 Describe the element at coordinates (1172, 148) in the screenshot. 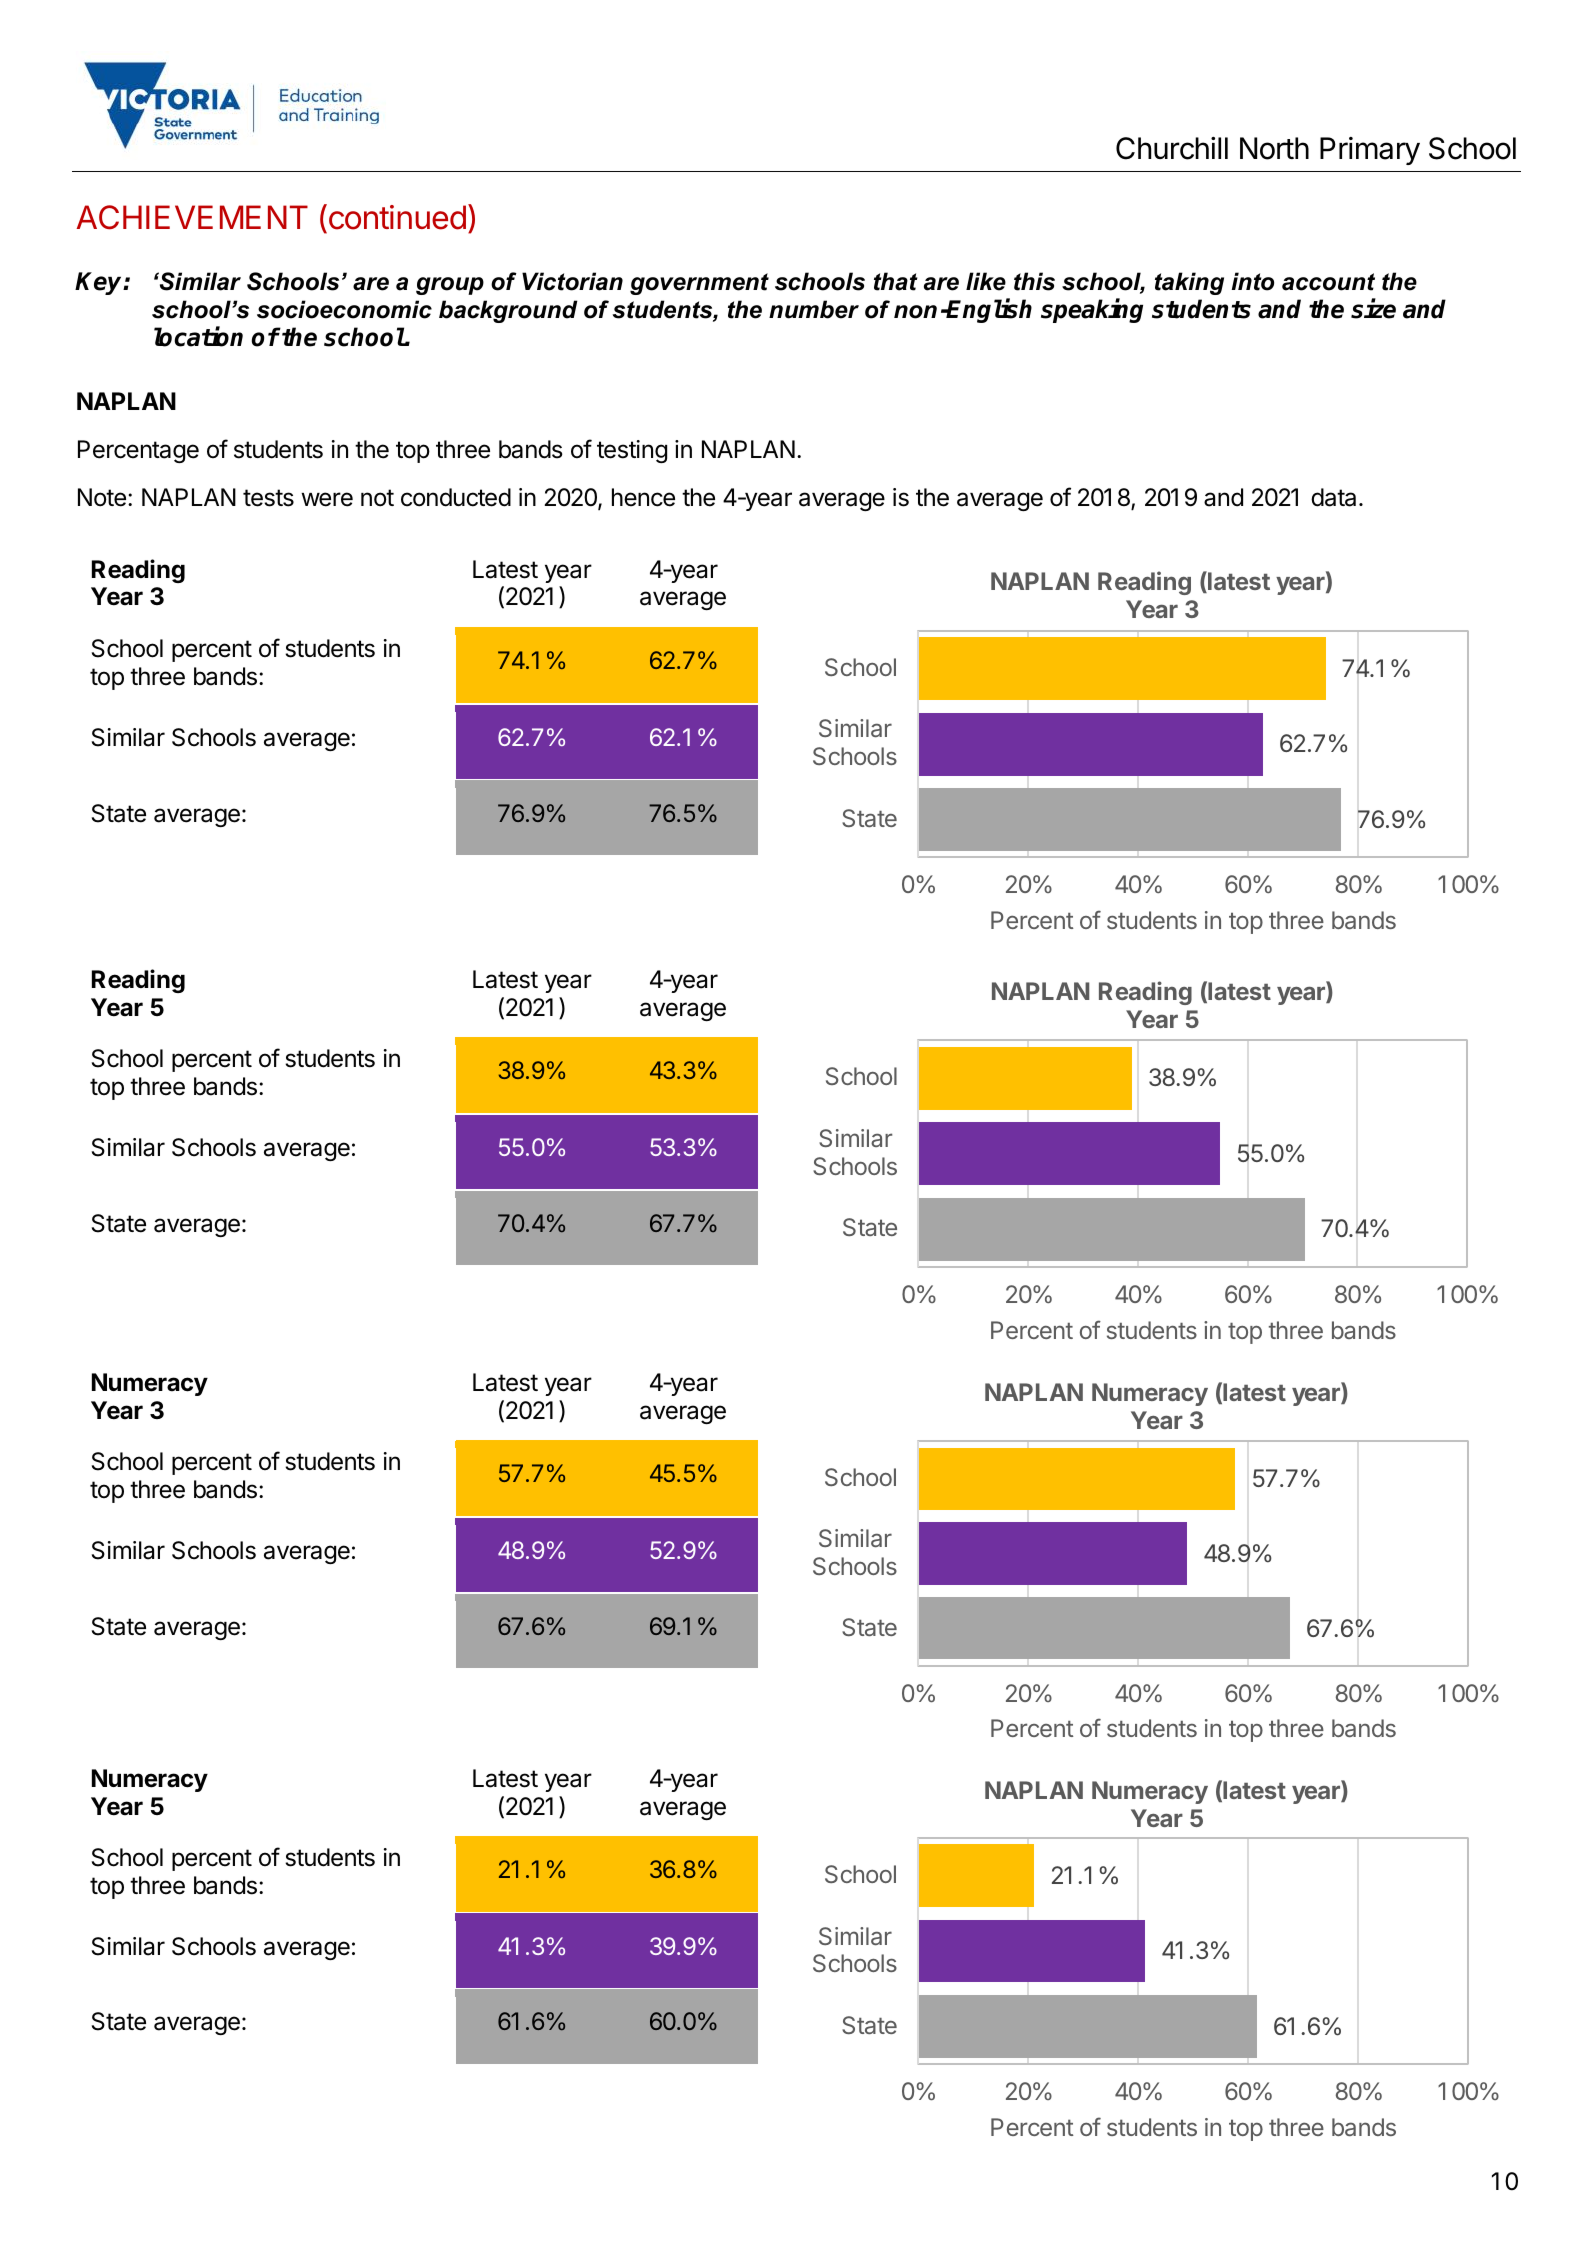

I see `Churchill` at that location.
